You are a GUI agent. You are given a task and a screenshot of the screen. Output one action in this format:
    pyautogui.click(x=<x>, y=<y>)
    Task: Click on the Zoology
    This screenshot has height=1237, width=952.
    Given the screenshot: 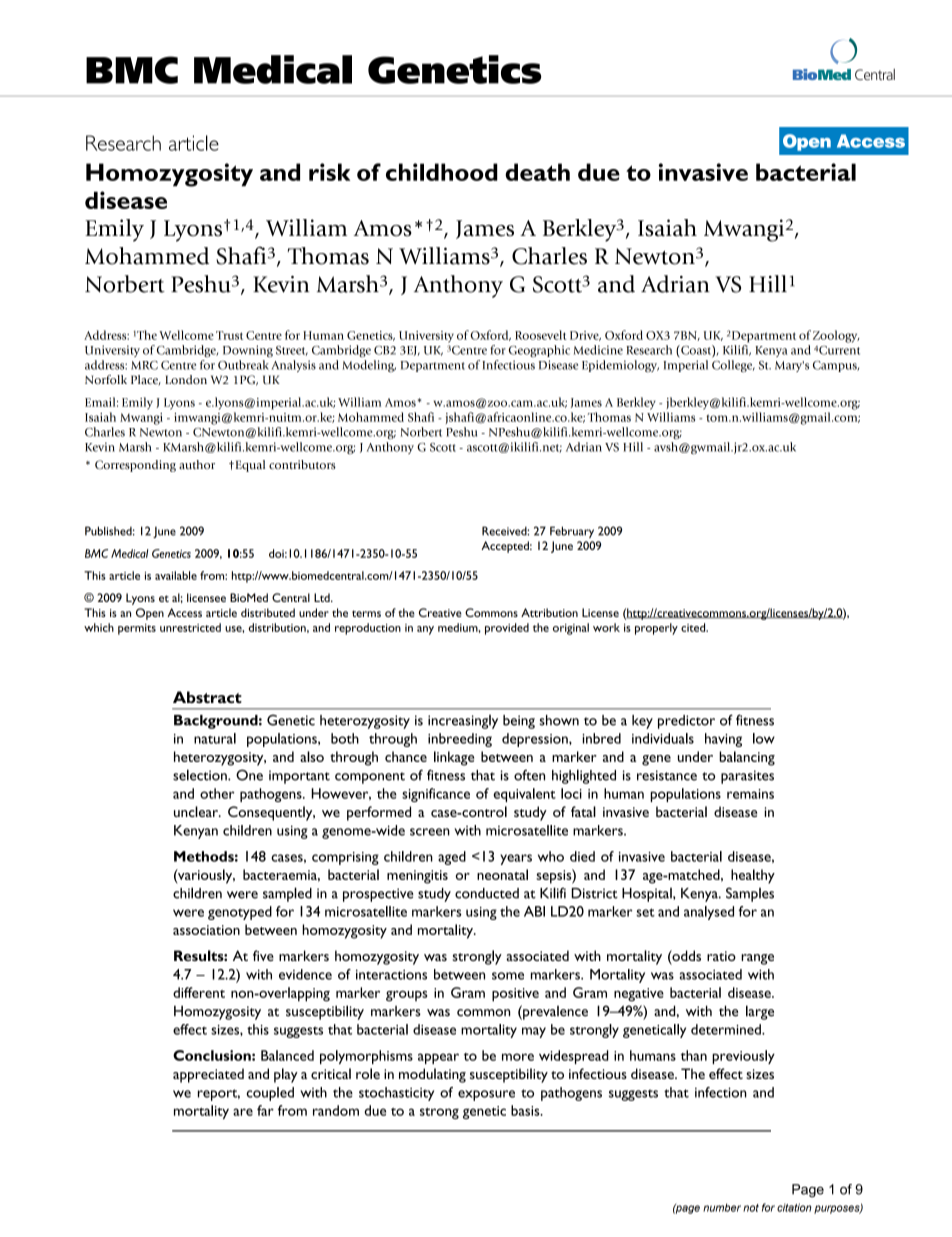 What is the action you would take?
    pyautogui.click(x=836, y=336)
